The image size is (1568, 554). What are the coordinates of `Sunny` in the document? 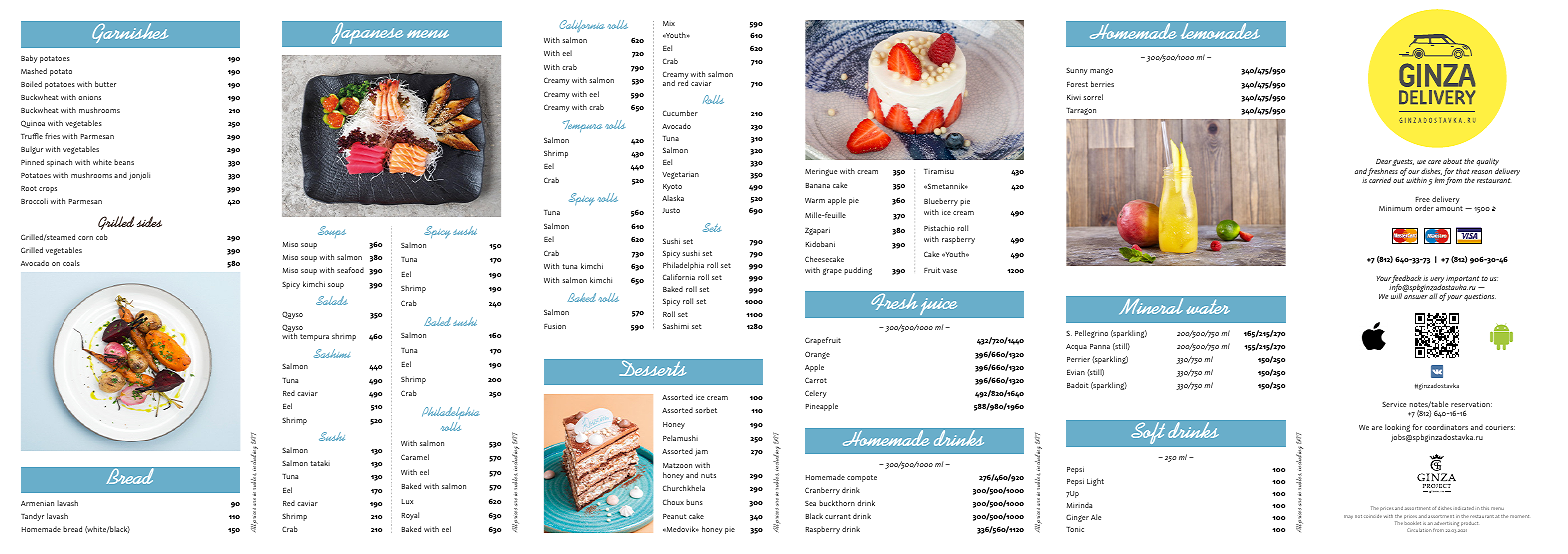 It's located at (1077, 71).
